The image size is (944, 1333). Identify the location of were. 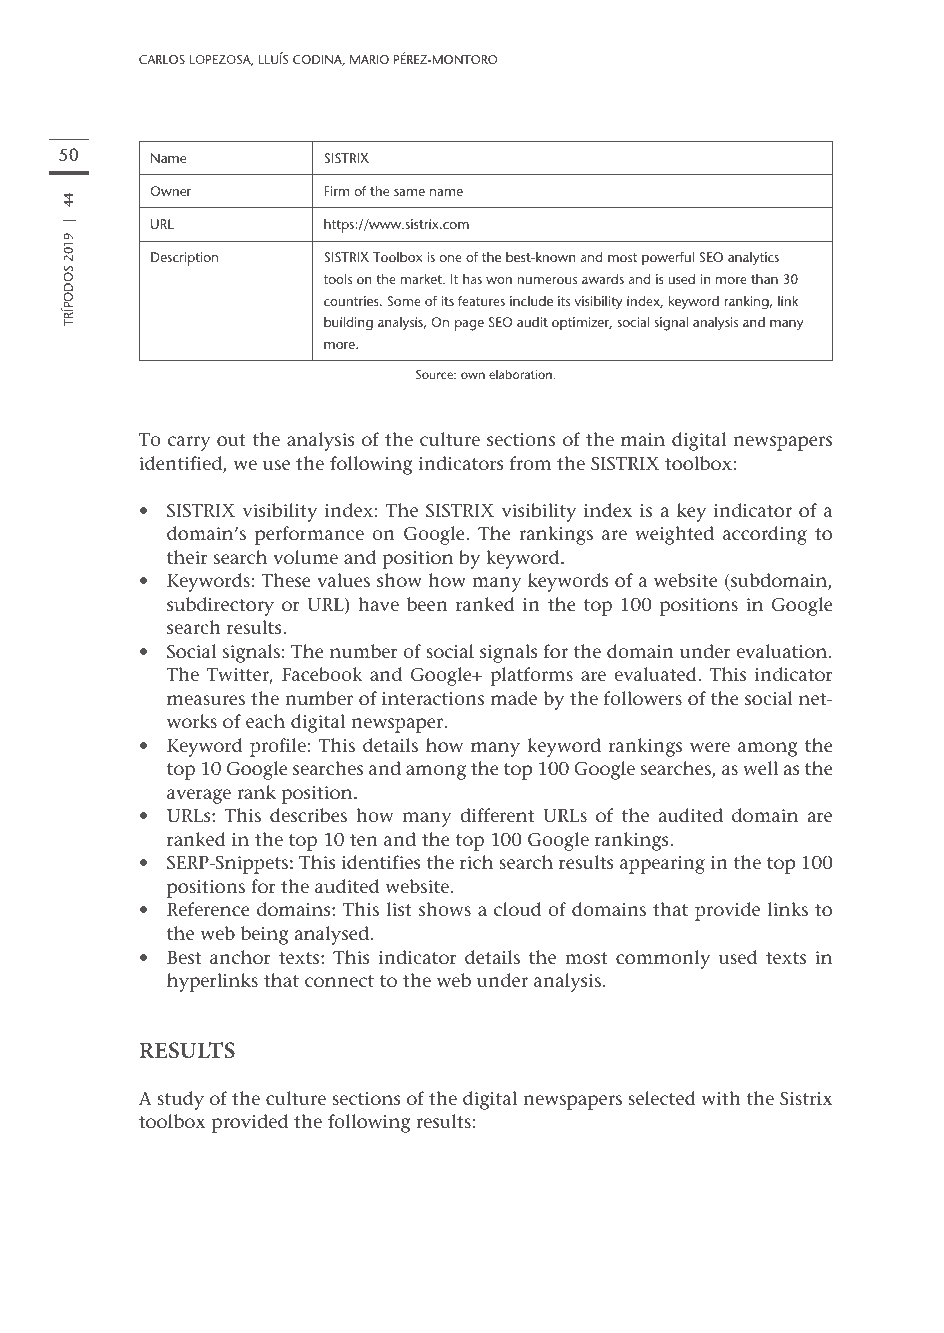
(710, 747).
